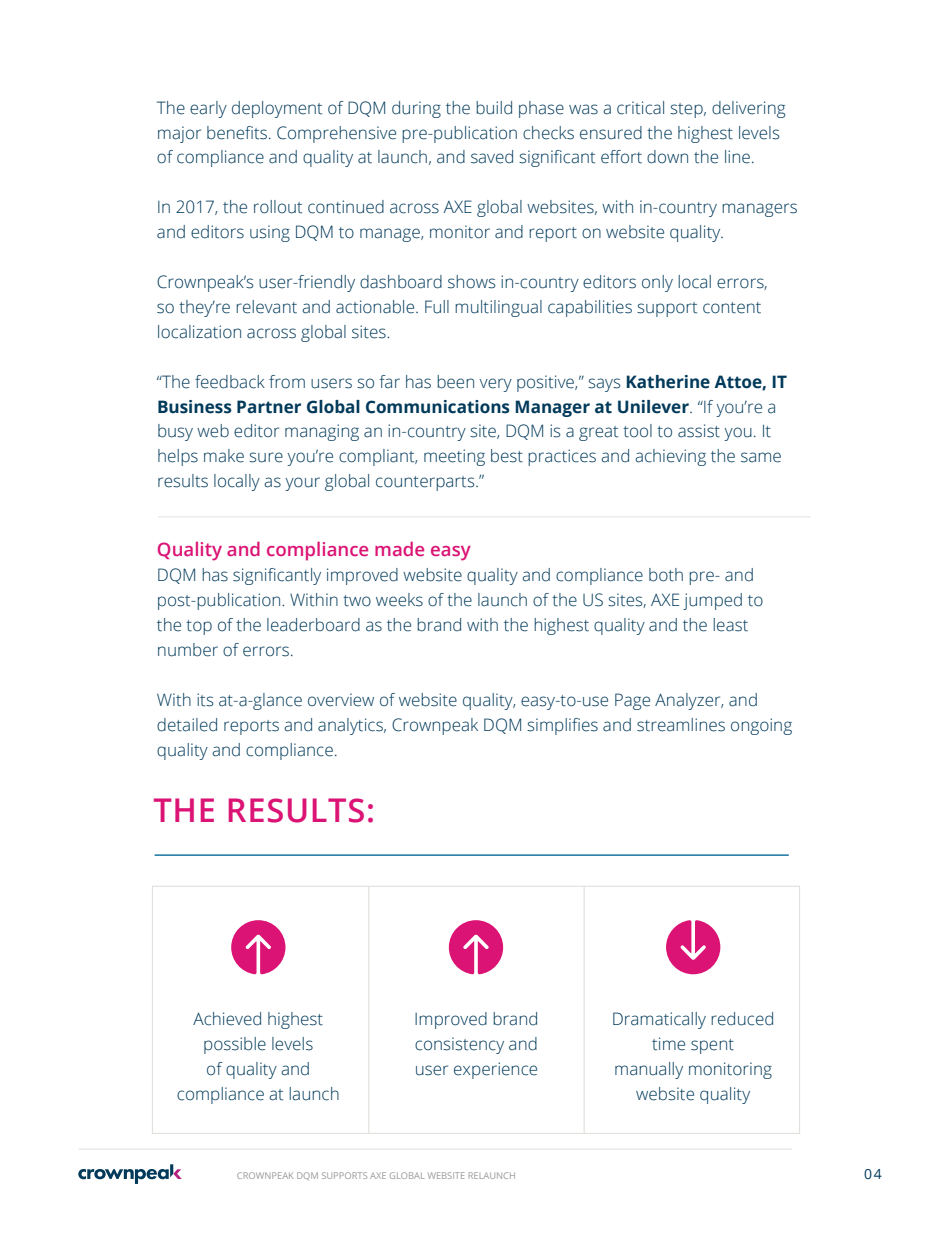  I want to click on Katherine, so click(668, 382).
